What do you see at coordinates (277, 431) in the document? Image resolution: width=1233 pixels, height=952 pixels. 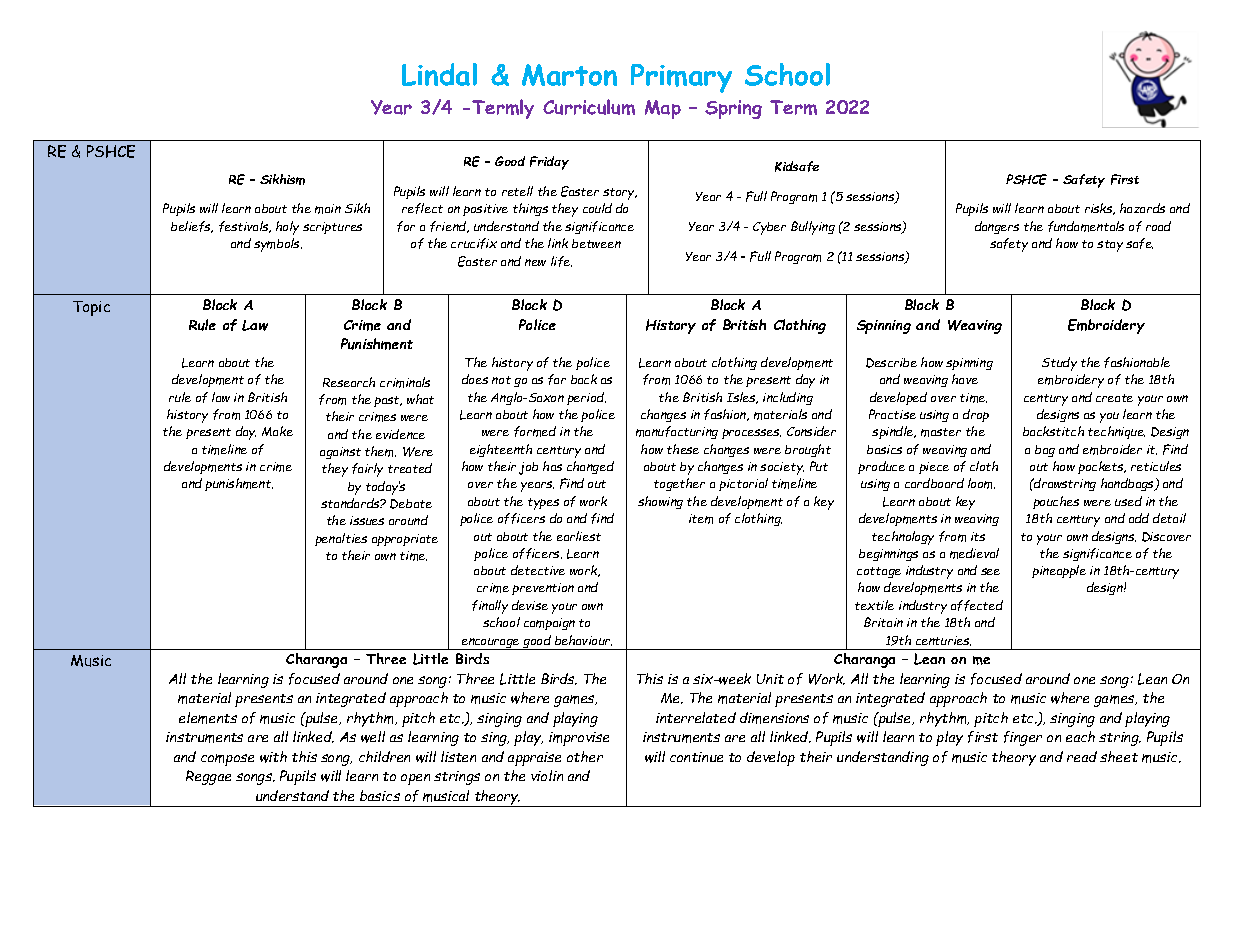 I see `Make` at bounding box center [277, 431].
